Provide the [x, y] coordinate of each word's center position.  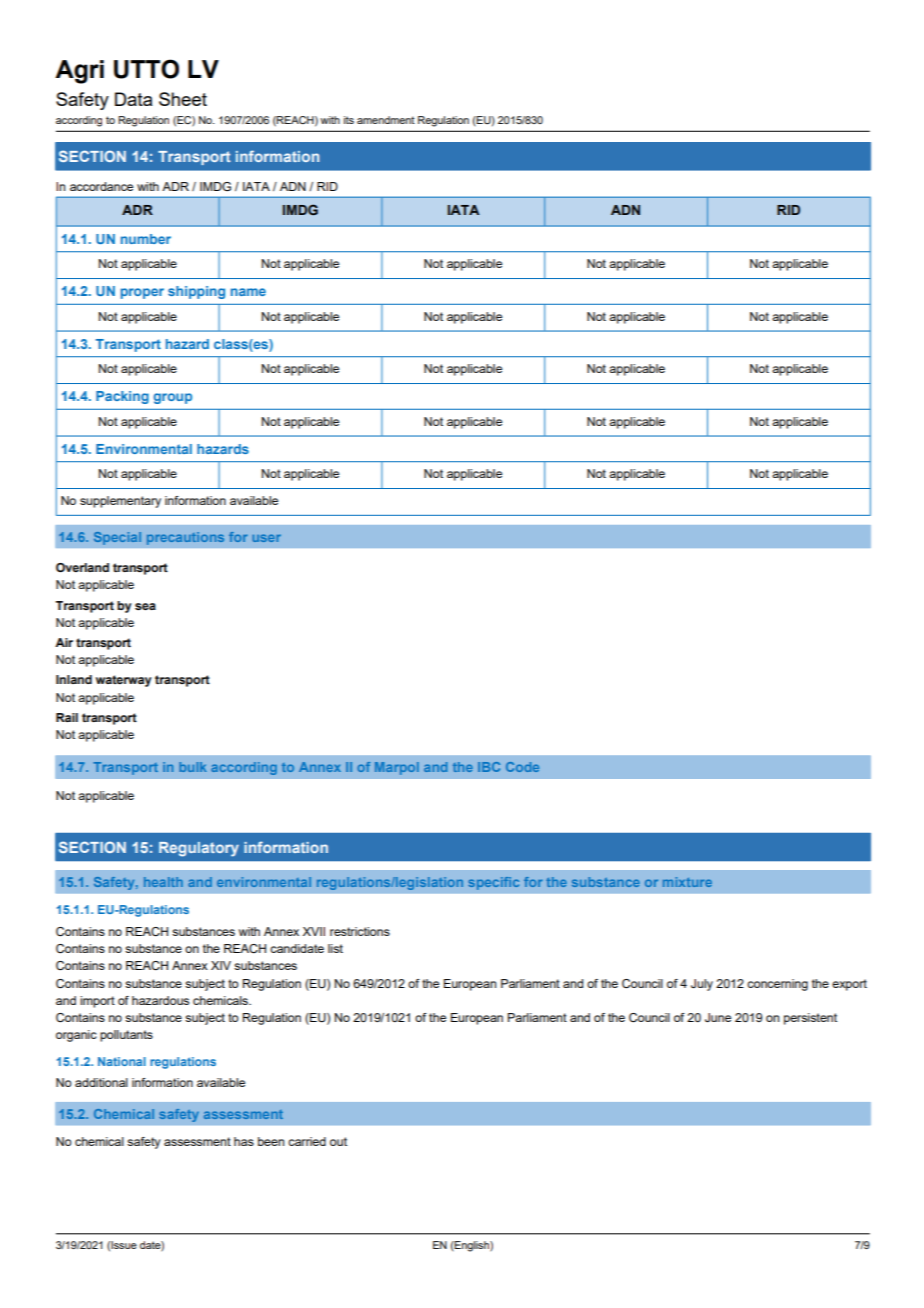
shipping [196, 292]
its [349, 120]
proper [142, 293]
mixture [687, 882]
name [248, 292]
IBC [489, 767]
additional [101, 1082]
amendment [386, 120]
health [163, 882]
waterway [124, 681]
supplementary [120, 502]
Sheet [183, 99]
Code [522, 767]
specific [493, 883]
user [266, 538]
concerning [777, 985]
